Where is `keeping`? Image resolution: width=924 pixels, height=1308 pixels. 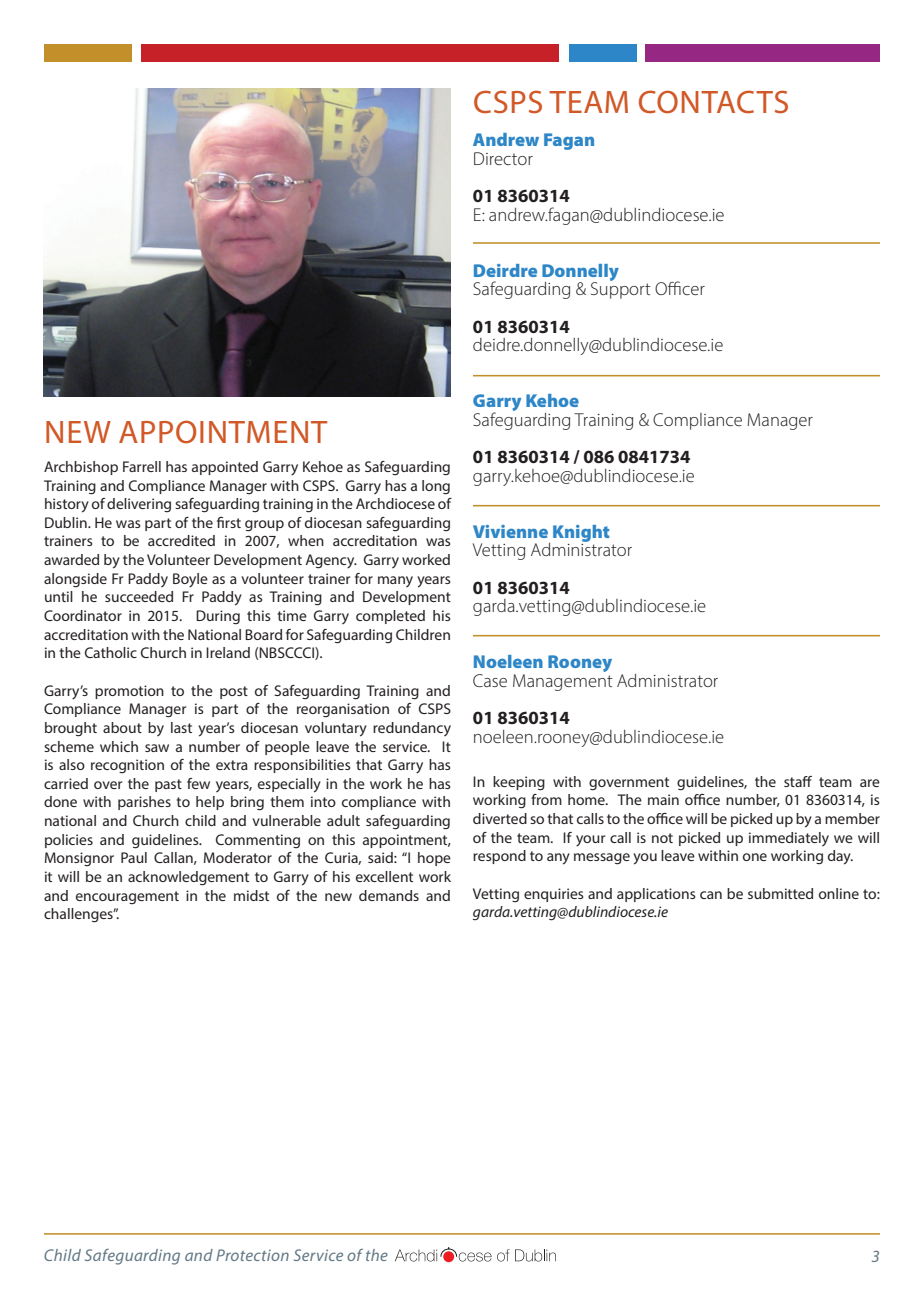 keeping is located at coordinates (519, 783).
